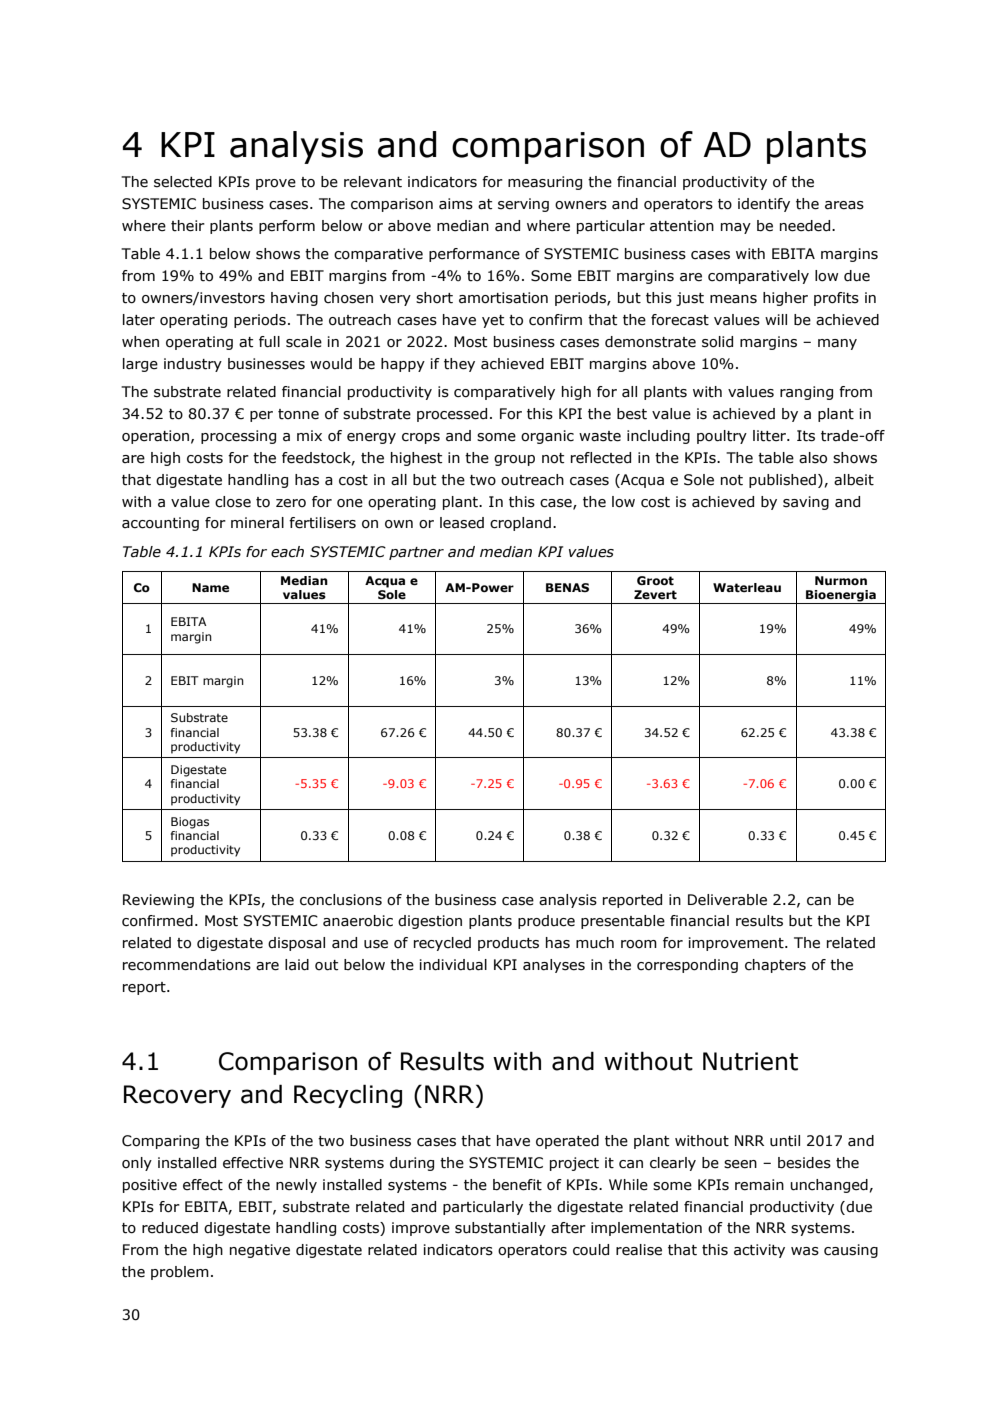 The width and height of the page is (1007, 1425). Describe the element at coordinates (764, 205) in the page. I see `identify` at that location.
